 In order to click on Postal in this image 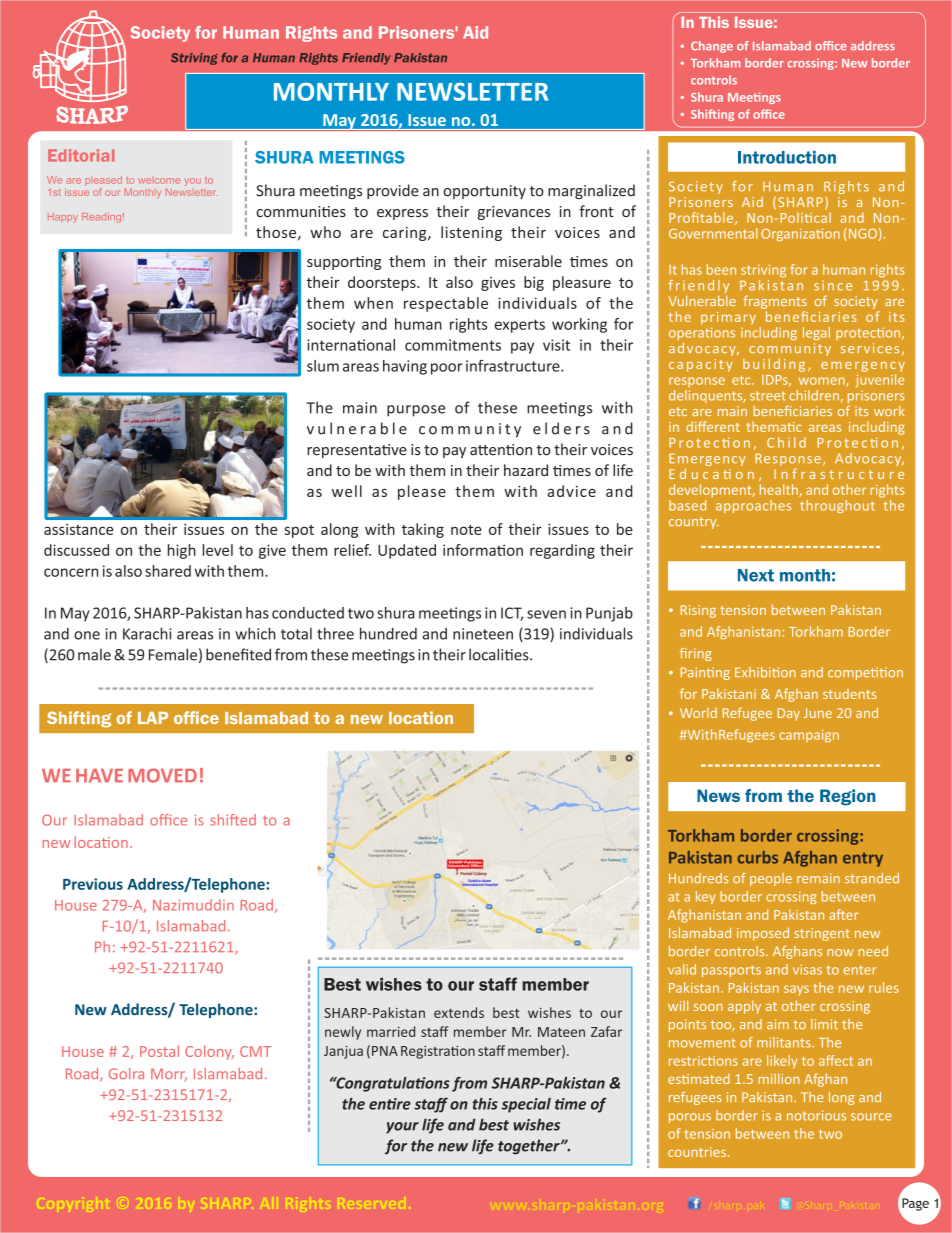, I will do `click(159, 1051)`.
